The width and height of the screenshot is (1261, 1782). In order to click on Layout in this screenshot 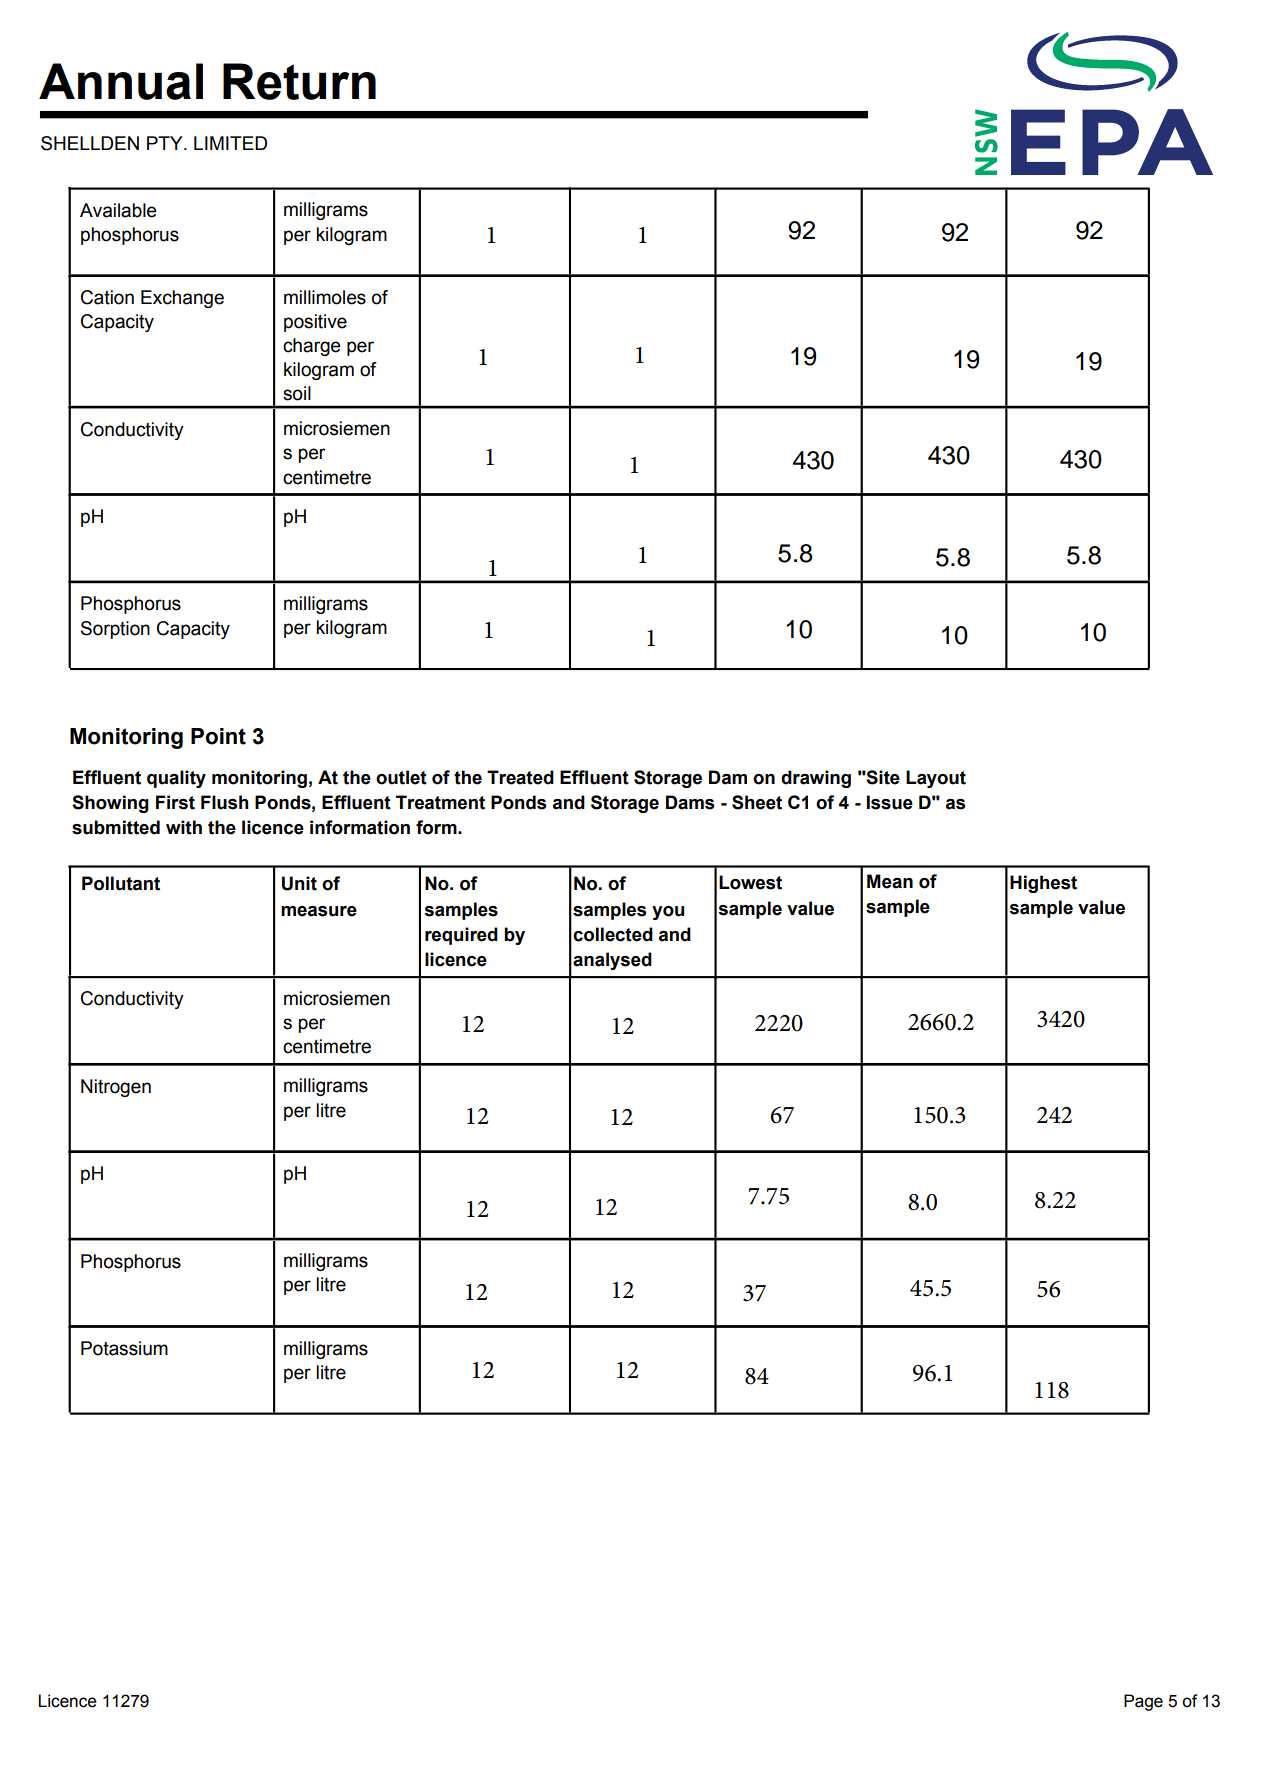, I will do `click(936, 779)`.
